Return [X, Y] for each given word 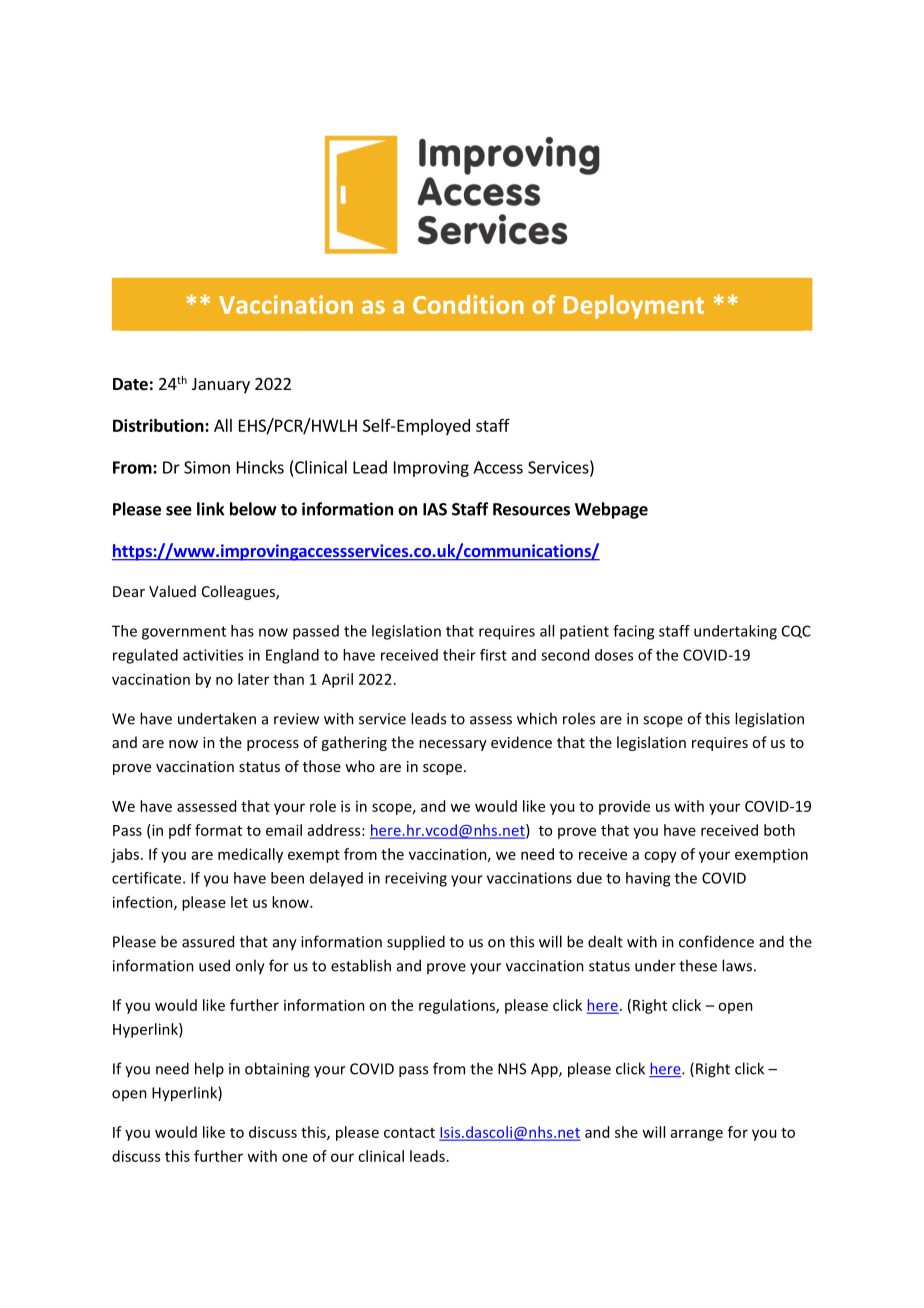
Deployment [634, 307]
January [221, 386]
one [295, 1157]
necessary [453, 745]
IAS [435, 509]
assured [208, 941]
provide [624, 807]
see [179, 511]
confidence [716, 941]
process [273, 745]
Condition [468, 304]
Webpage [611, 510]
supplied [416, 943]
